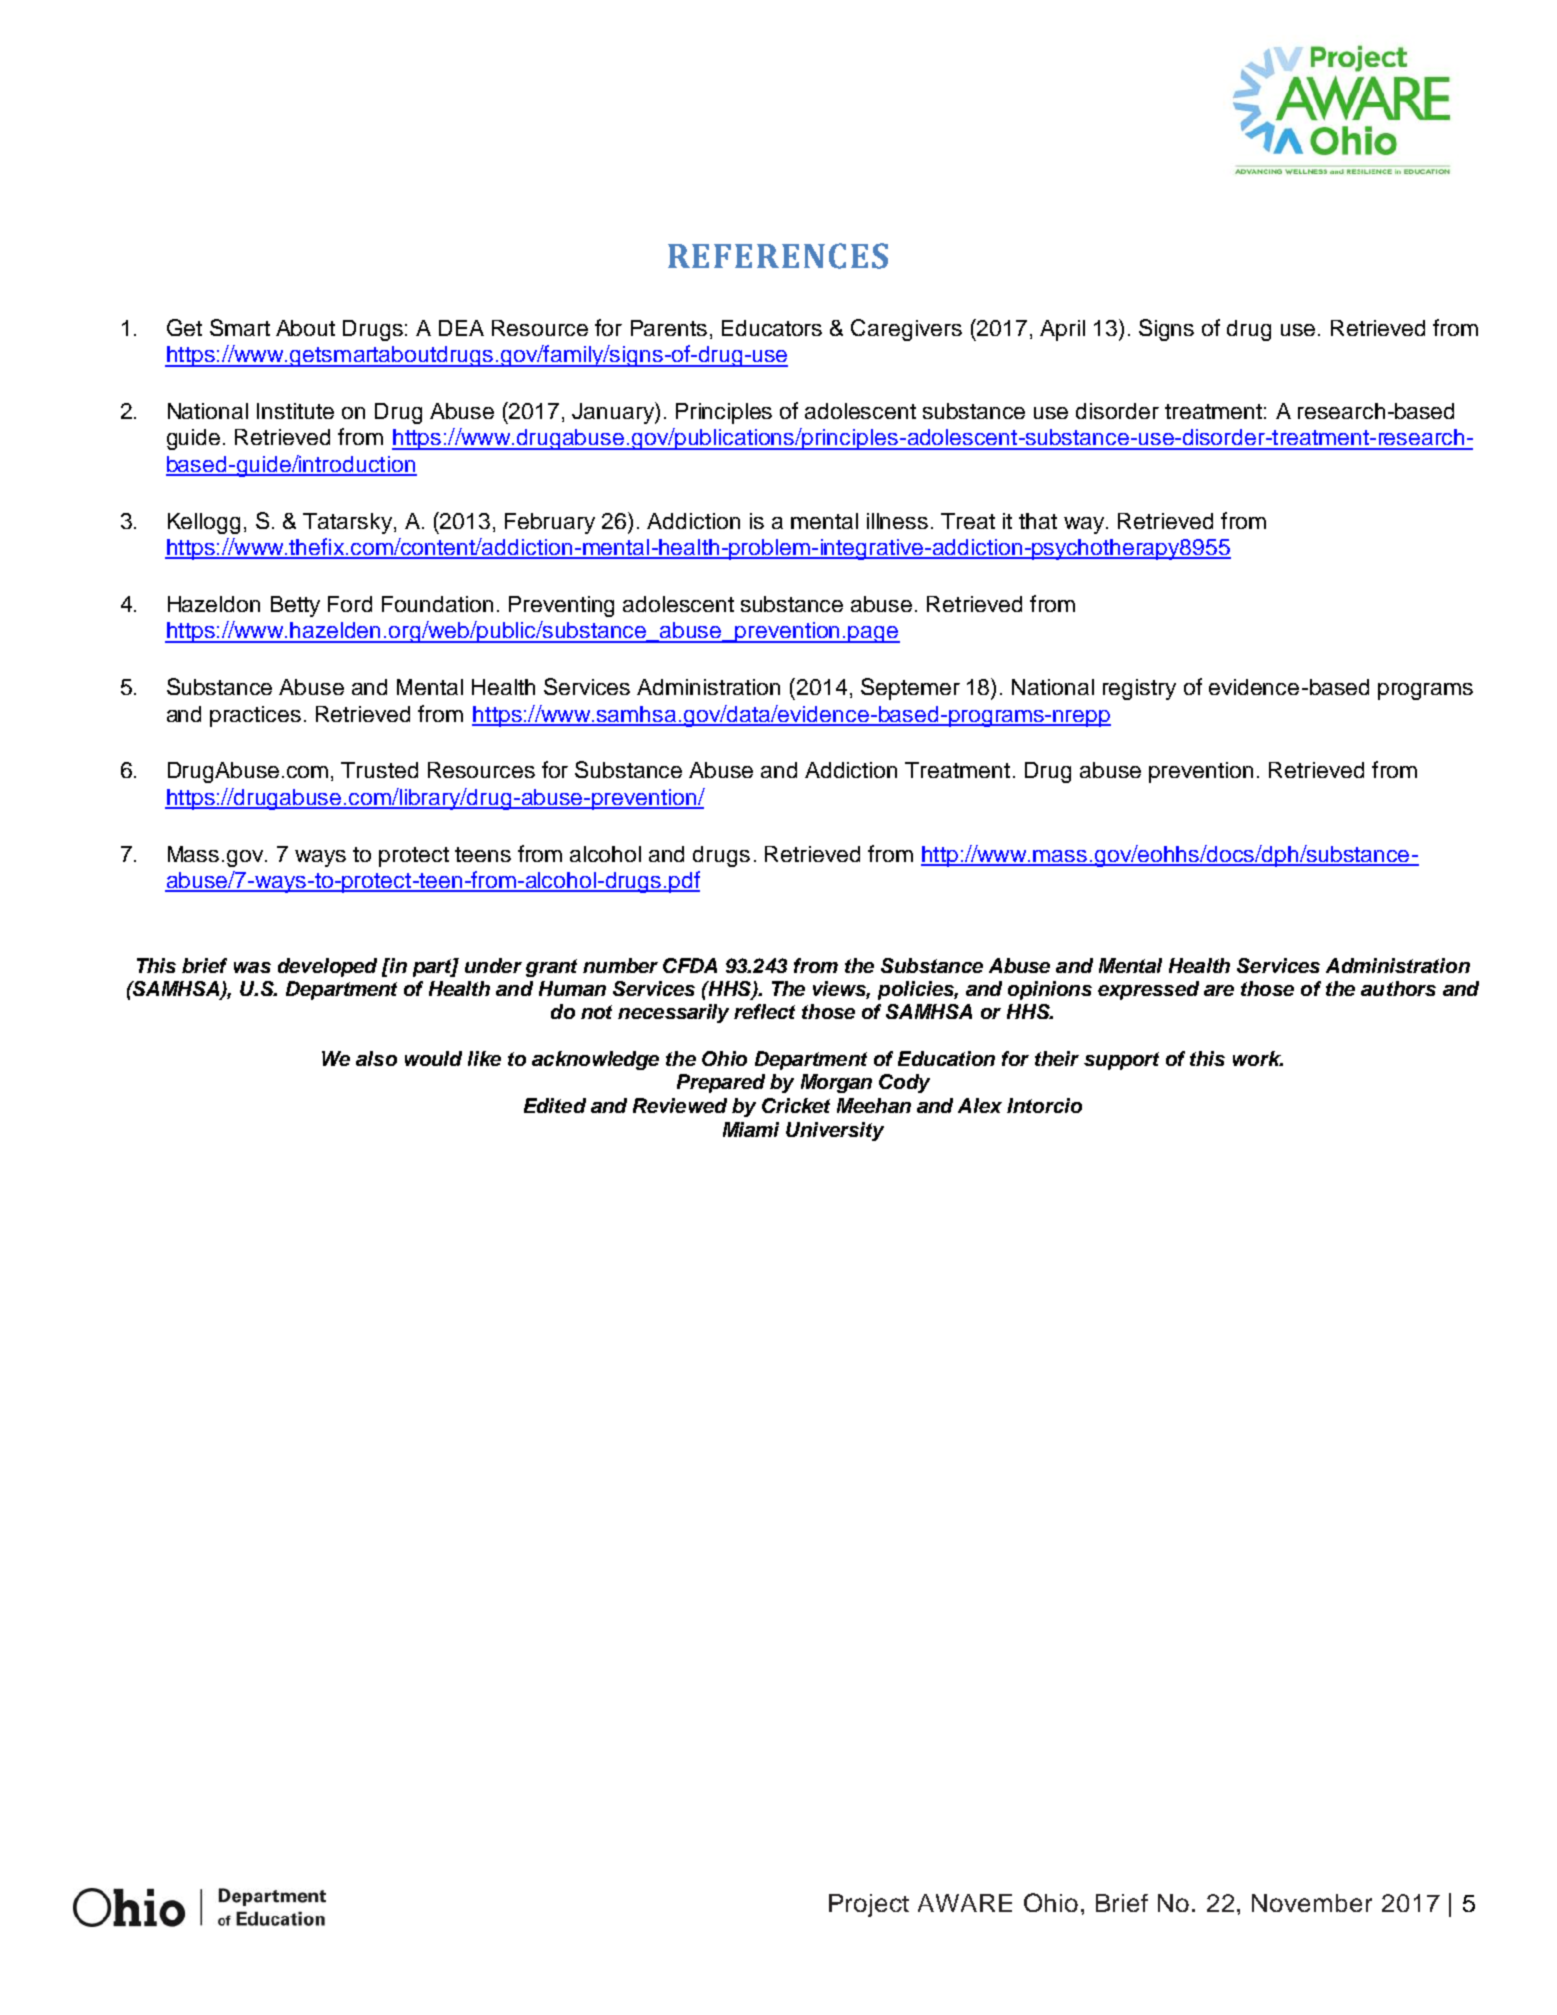 Image resolution: width=1557 pixels, height=2015 pixels. I want to click on University, so click(835, 1131).
